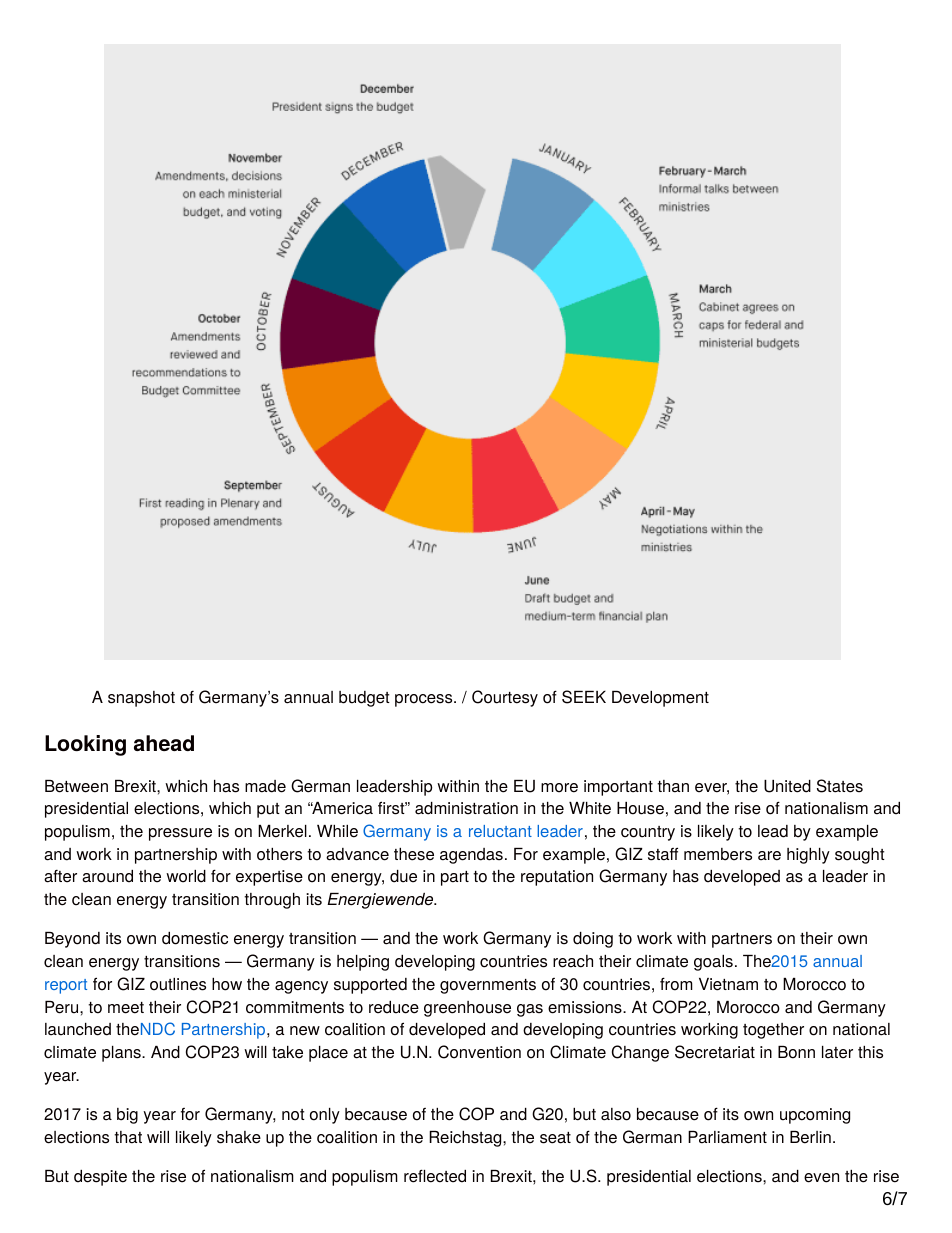 The width and height of the screenshot is (952, 1233). Describe the element at coordinates (479, 1052) in the screenshot. I see `Convention` at that location.
